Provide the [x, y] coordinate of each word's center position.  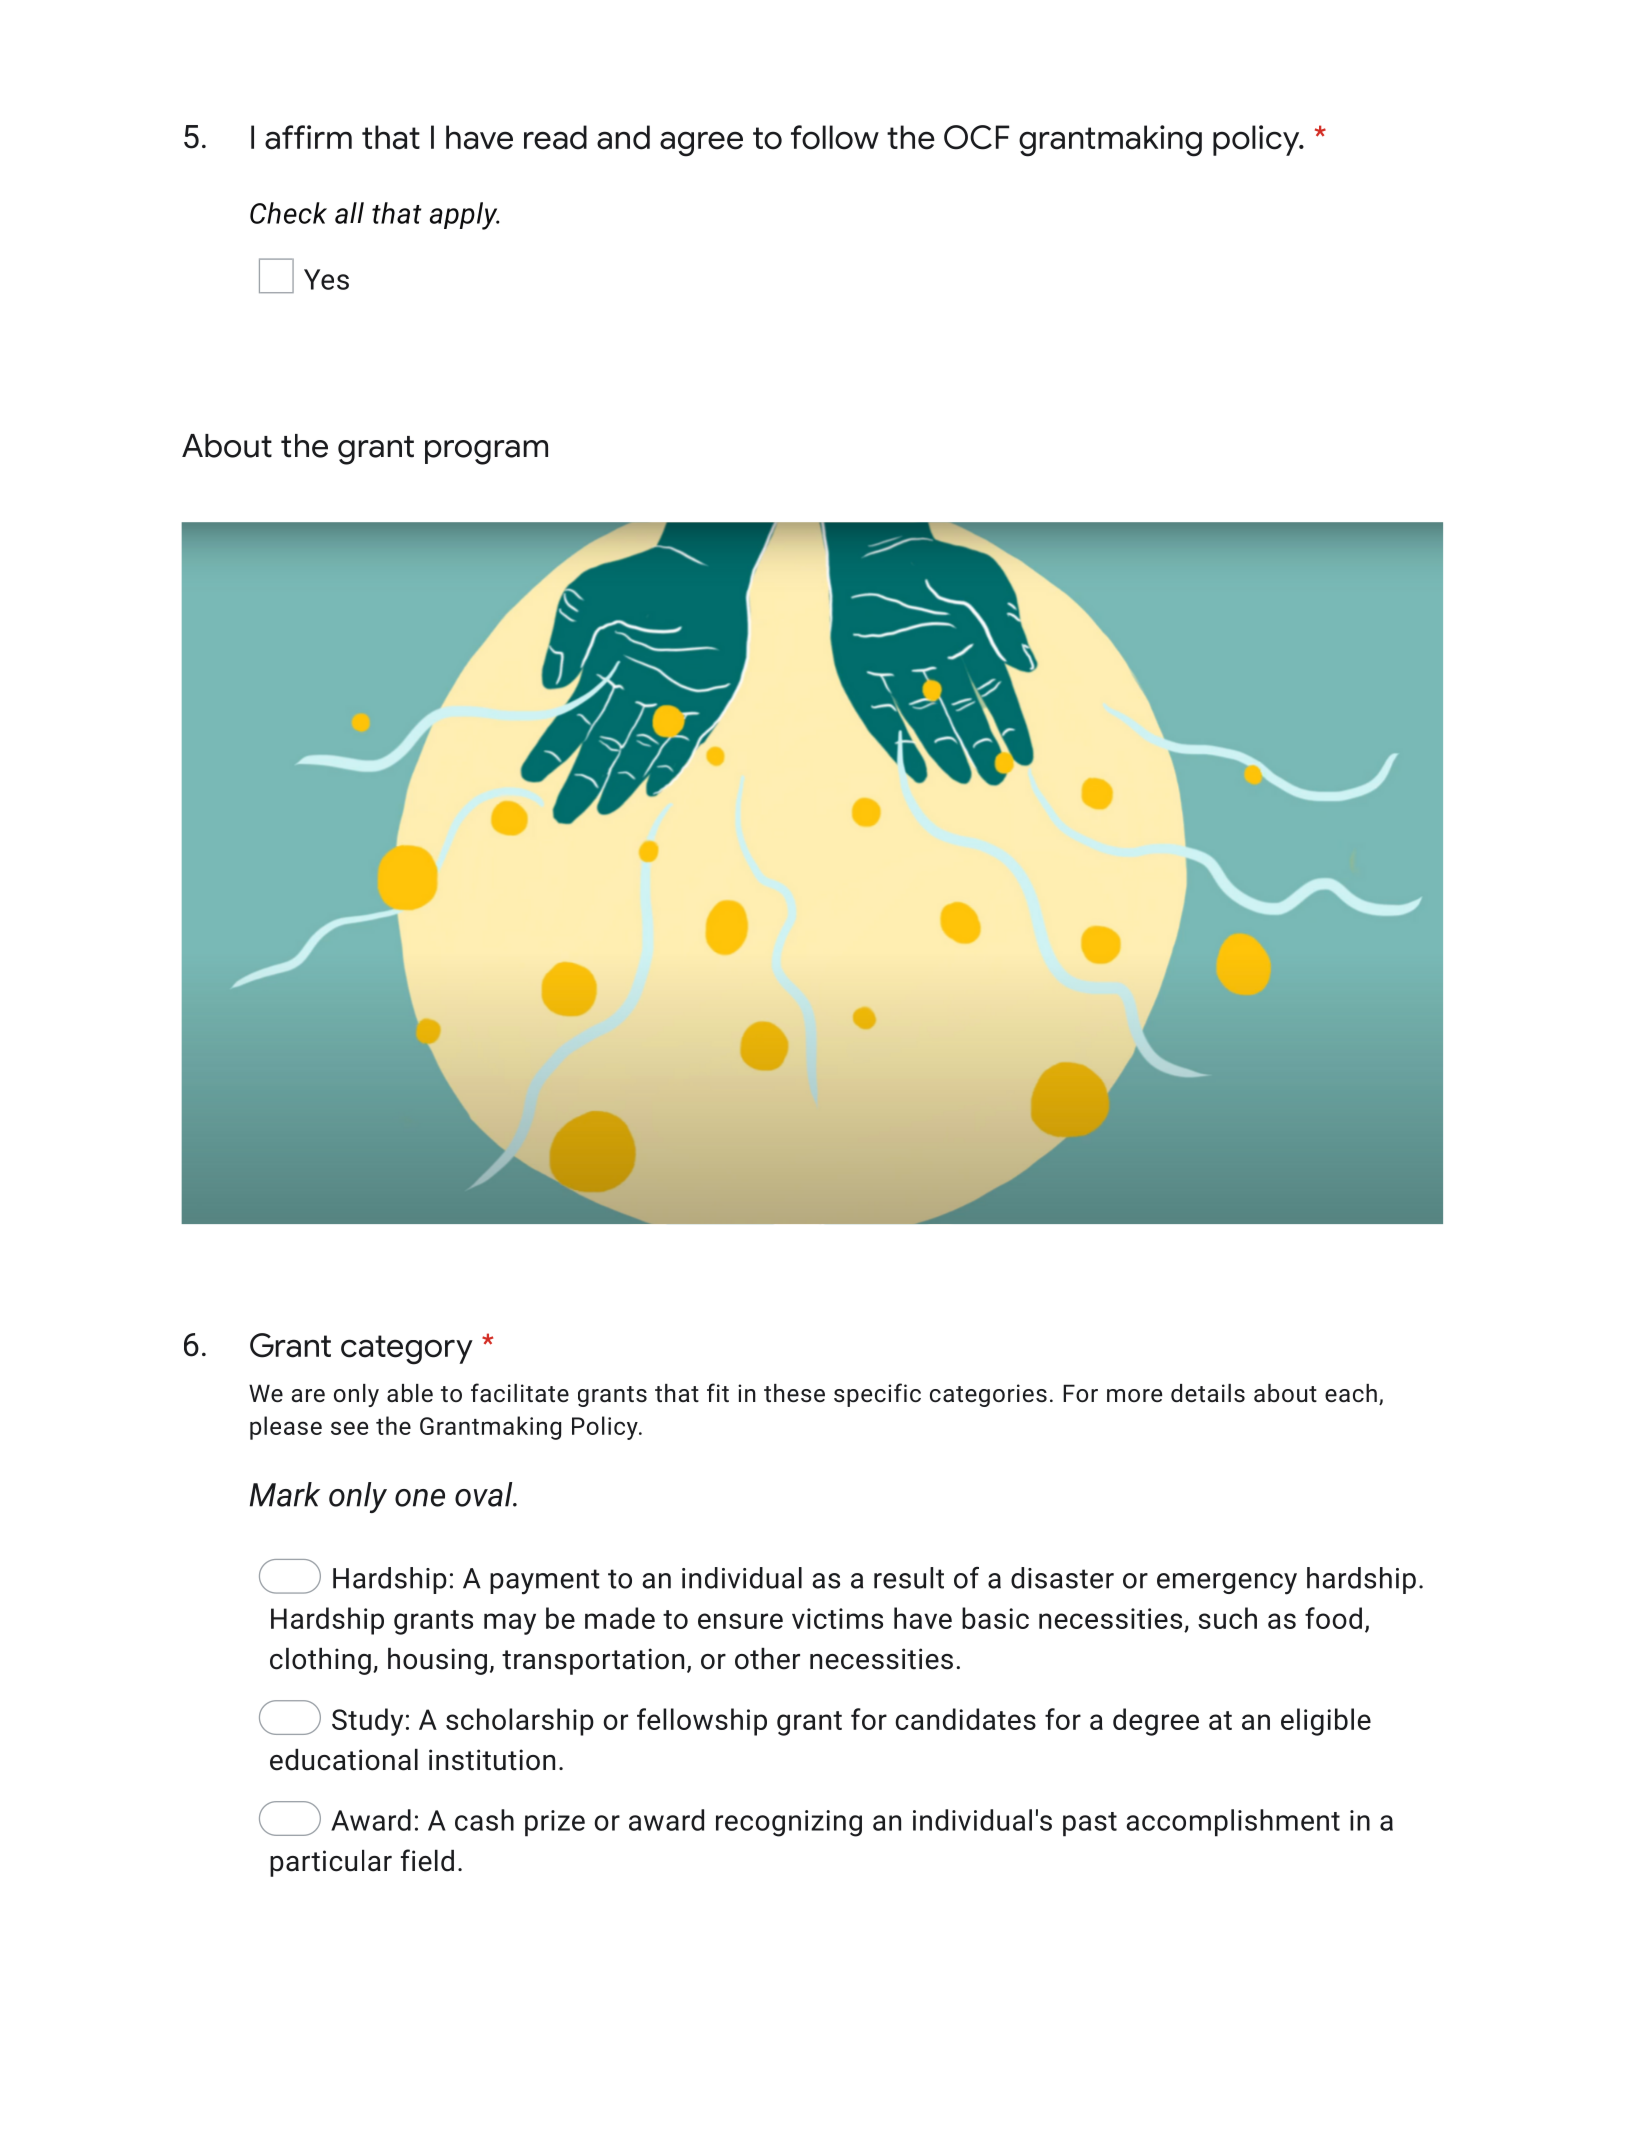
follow [835, 137]
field [427, 1860]
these [794, 1393]
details [1208, 1393]
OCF [976, 137]
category [407, 1350]
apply [465, 216]
